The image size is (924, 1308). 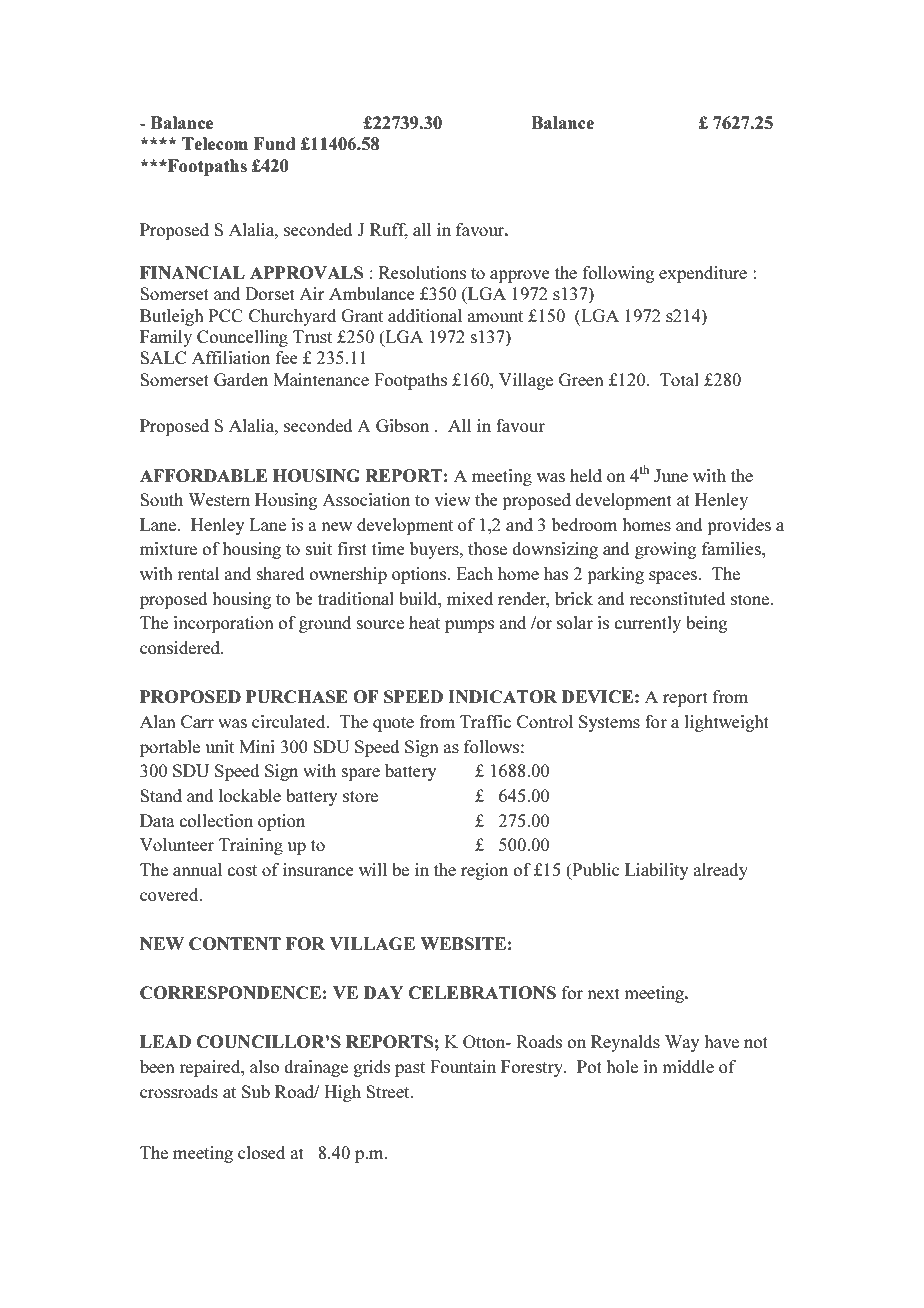 What do you see at coordinates (389, 230) in the document?
I see `Ruff` at bounding box center [389, 230].
